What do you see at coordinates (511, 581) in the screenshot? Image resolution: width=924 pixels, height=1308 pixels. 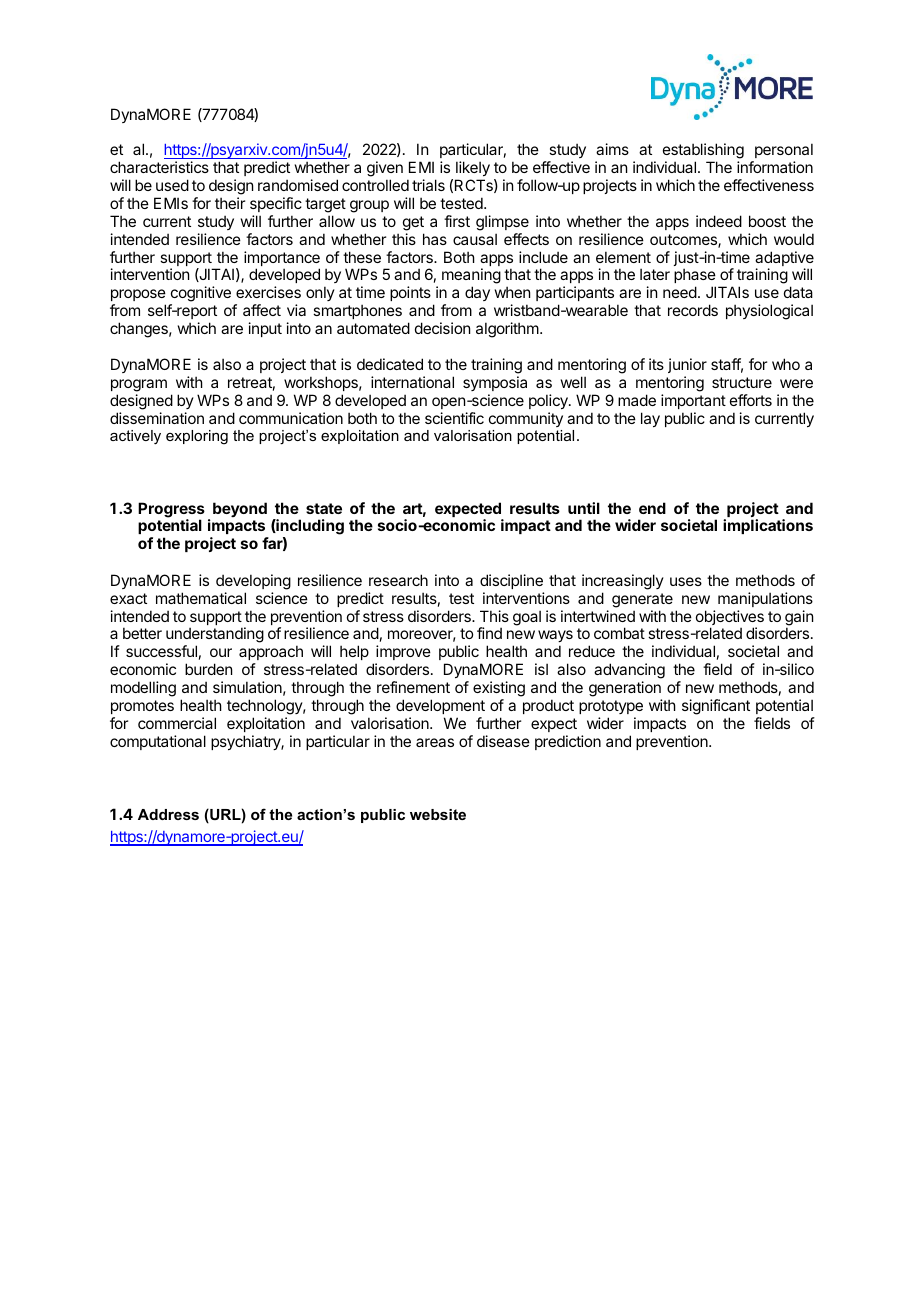 I see `discipline` at bounding box center [511, 581].
